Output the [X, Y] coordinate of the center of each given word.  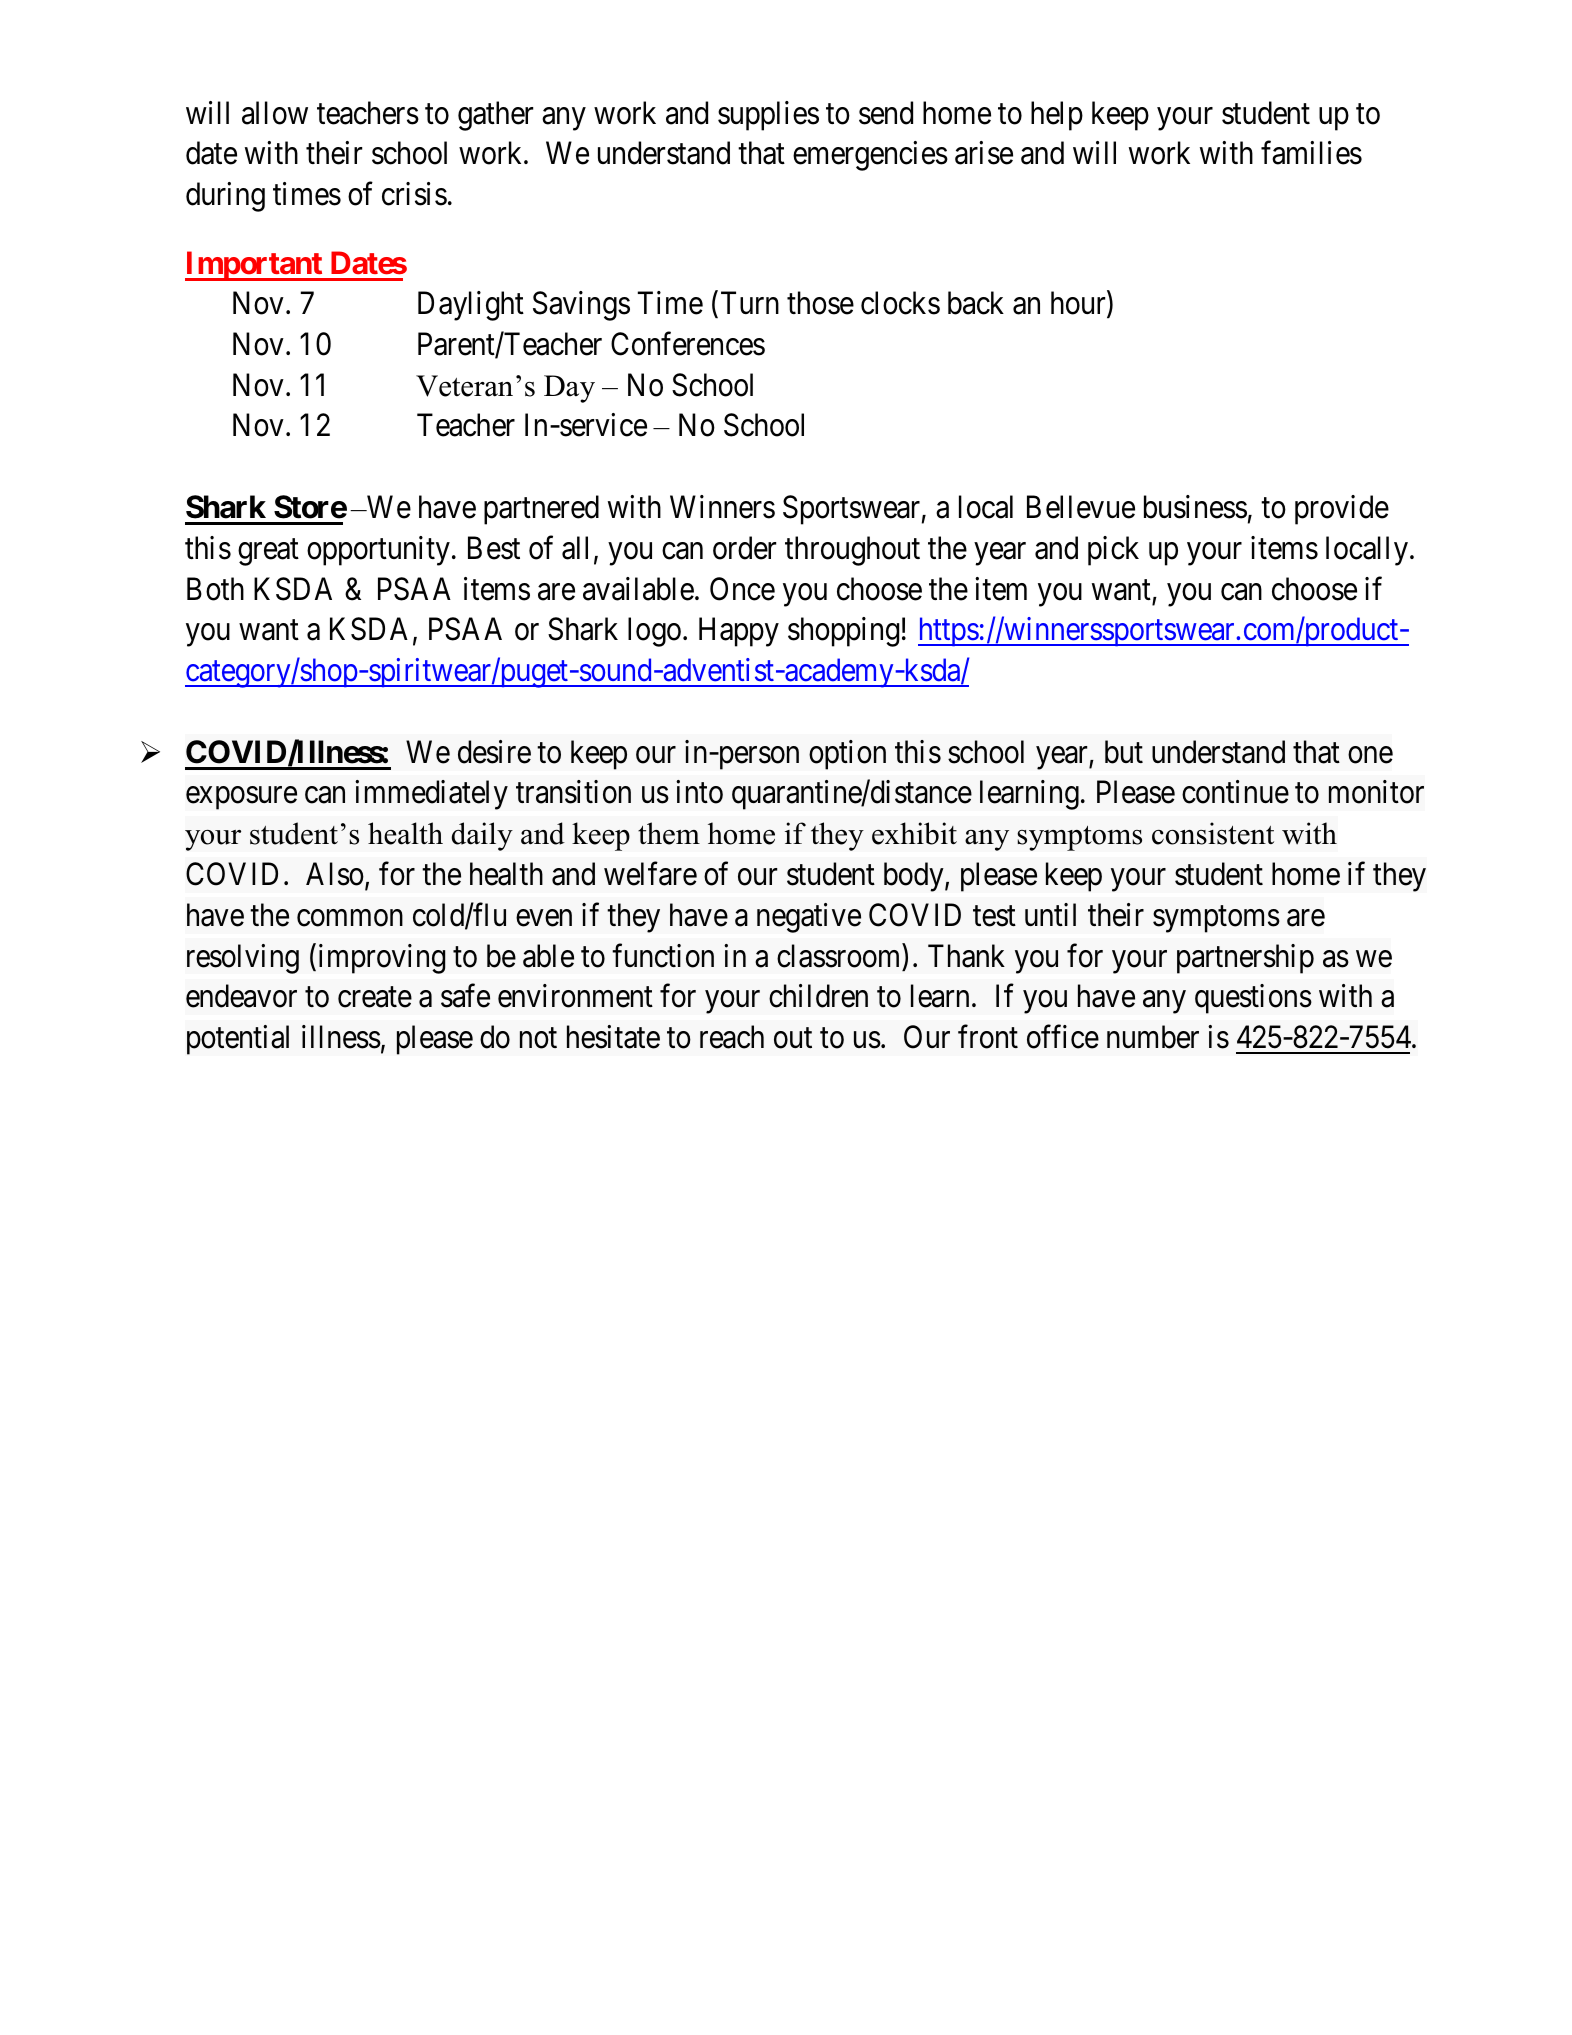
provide [1342, 510]
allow [275, 113]
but [1124, 752]
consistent [1213, 833]
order [744, 548]
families [1311, 153]
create [375, 997]
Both [215, 589]
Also [335, 874]
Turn [750, 303]
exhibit [914, 833]
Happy [739, 632]
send [886, 113]
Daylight [471, 306]
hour [1079, 304]
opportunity [378, 551]
